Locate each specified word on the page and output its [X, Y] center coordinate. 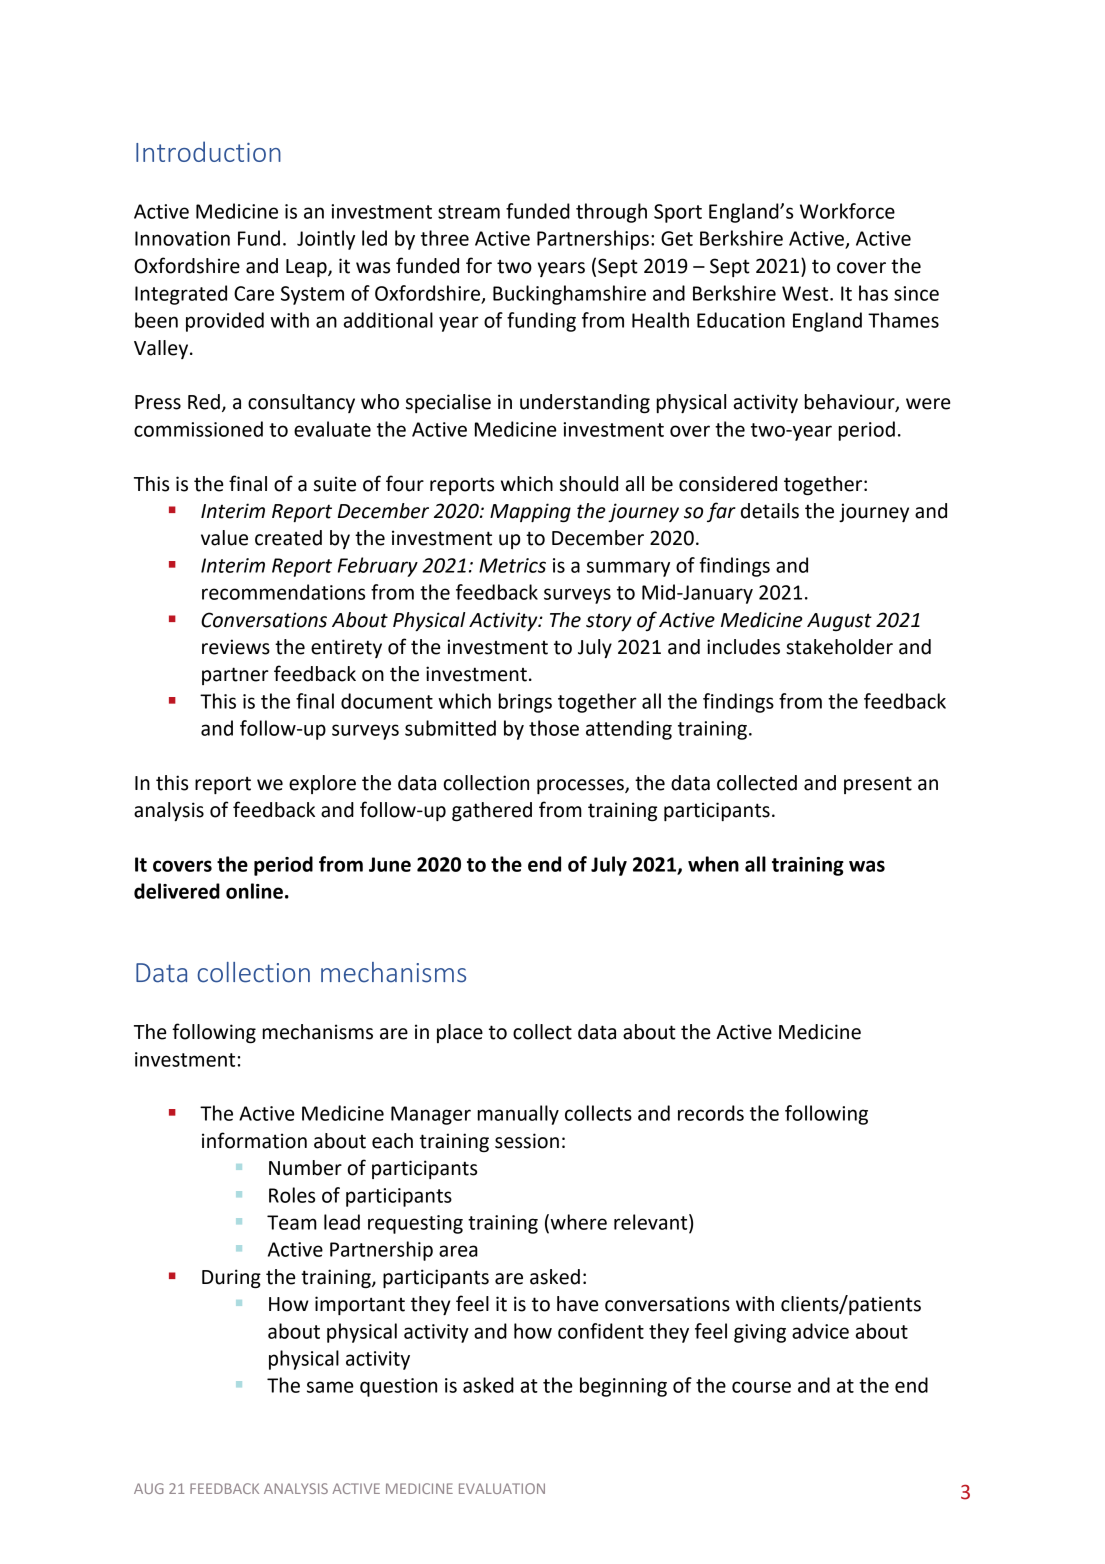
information [254, 1140]
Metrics [512, 565]
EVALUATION [502, 1488]
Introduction [208, 151]
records [711, 1113]
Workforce [847, 211]
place [460, 1033]
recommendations [283, 592]
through [611, 213]
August [839, 622]
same [330, 1387]
